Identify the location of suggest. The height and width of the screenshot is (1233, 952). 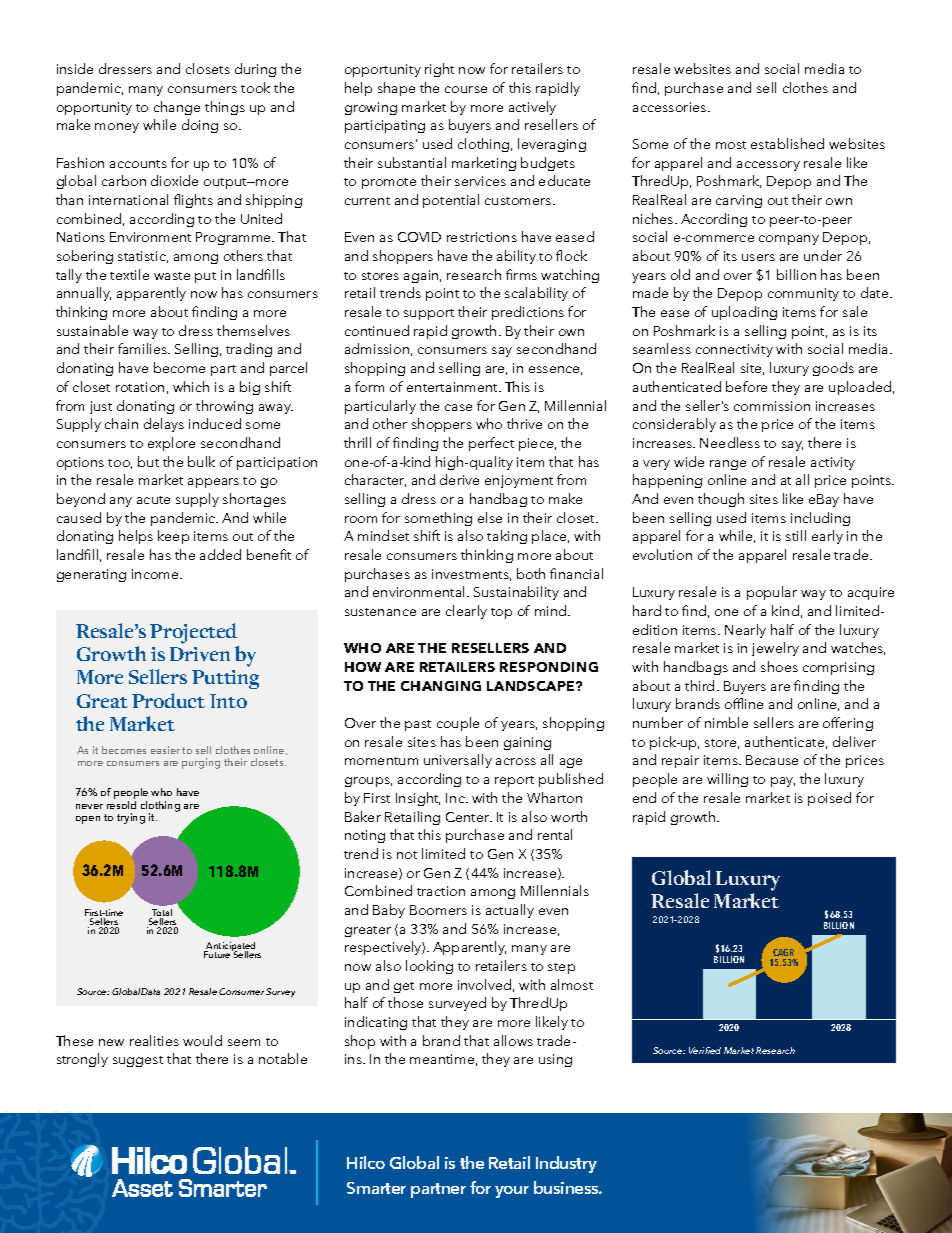
(138, 1061).
